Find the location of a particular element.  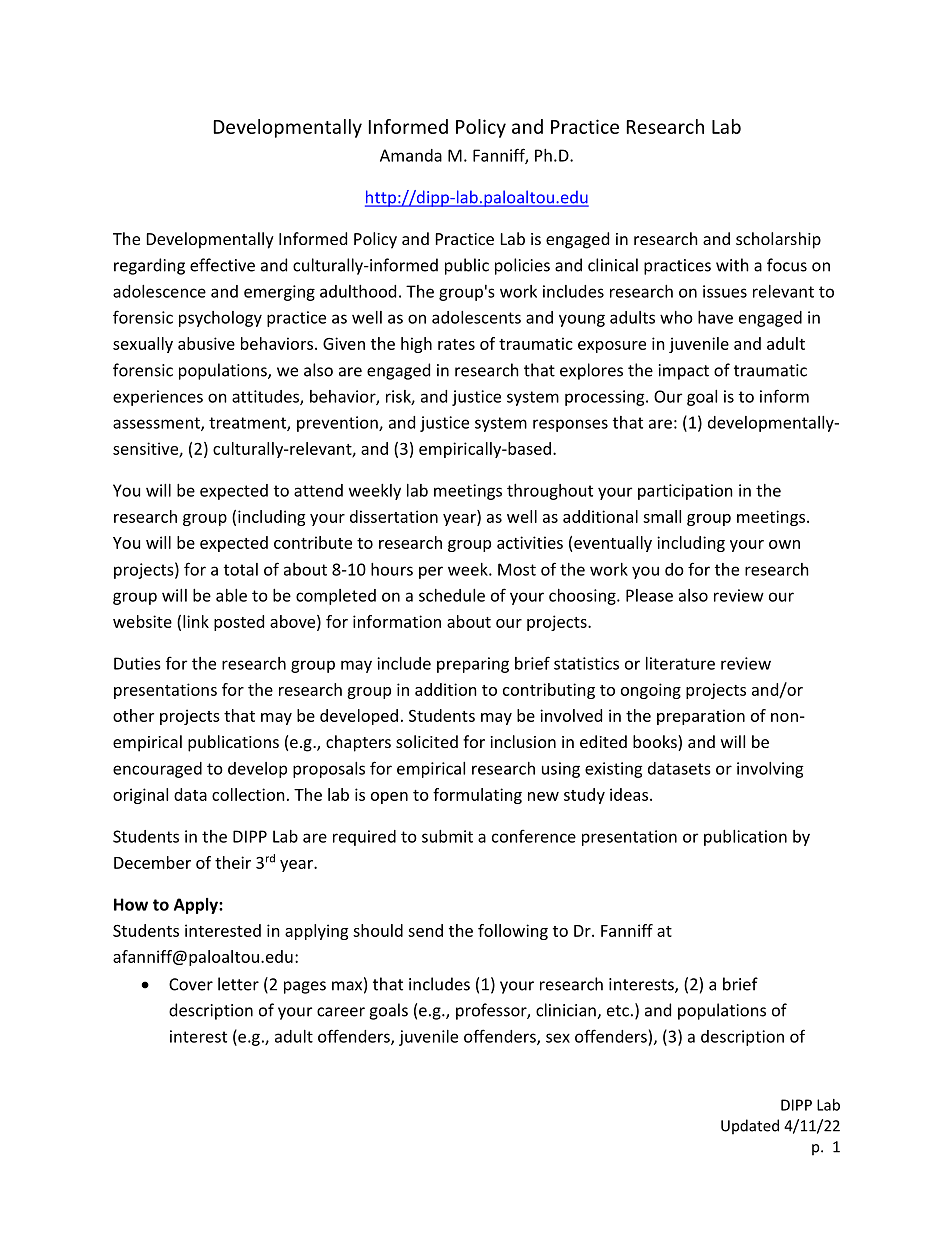

Amanda is located at coordinates (411, 155).
